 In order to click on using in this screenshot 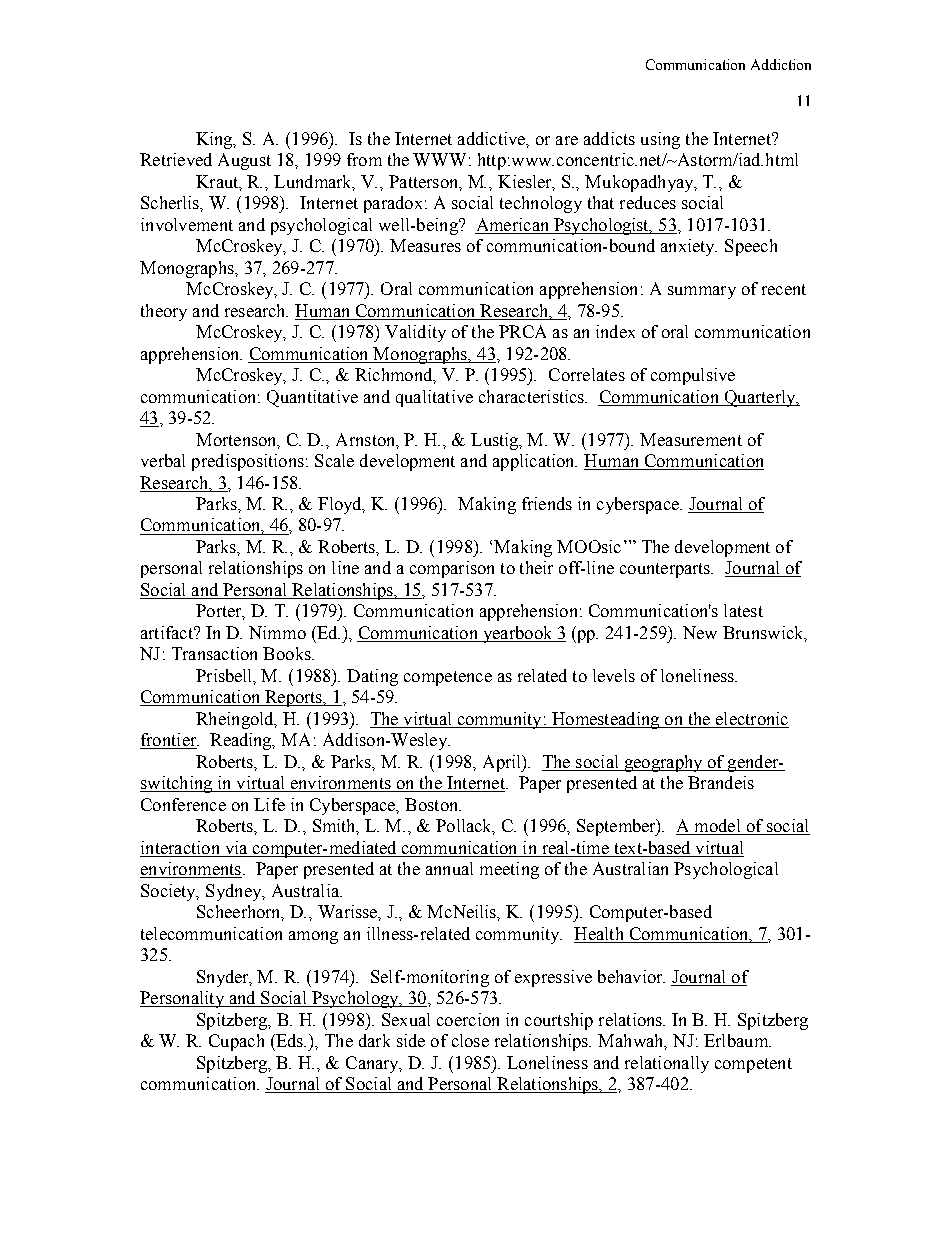, I will do `click(660, 140)`.
